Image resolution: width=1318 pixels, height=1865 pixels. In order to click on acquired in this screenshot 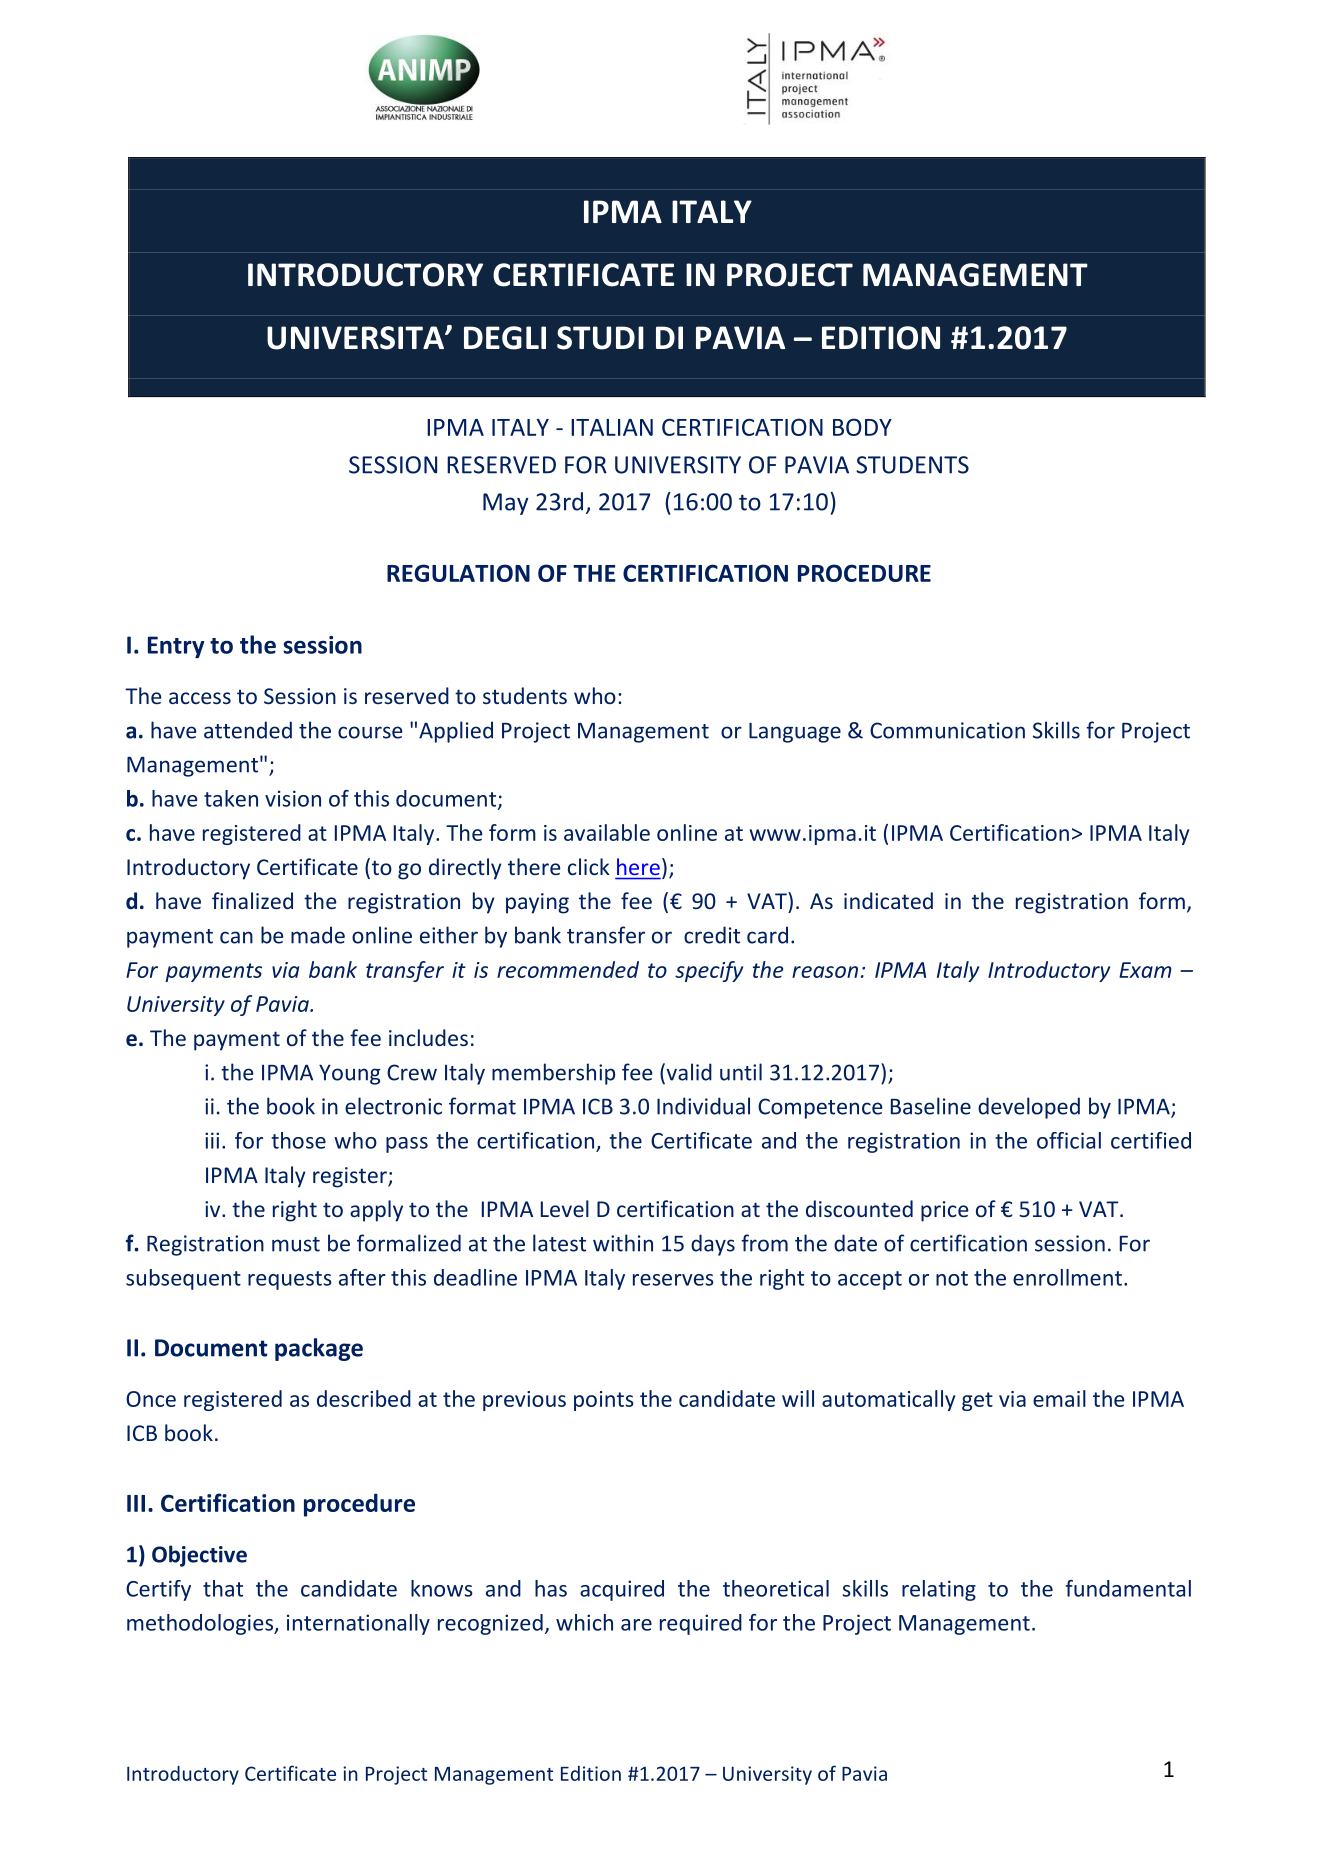, I will do `click(622, 1590)`.
